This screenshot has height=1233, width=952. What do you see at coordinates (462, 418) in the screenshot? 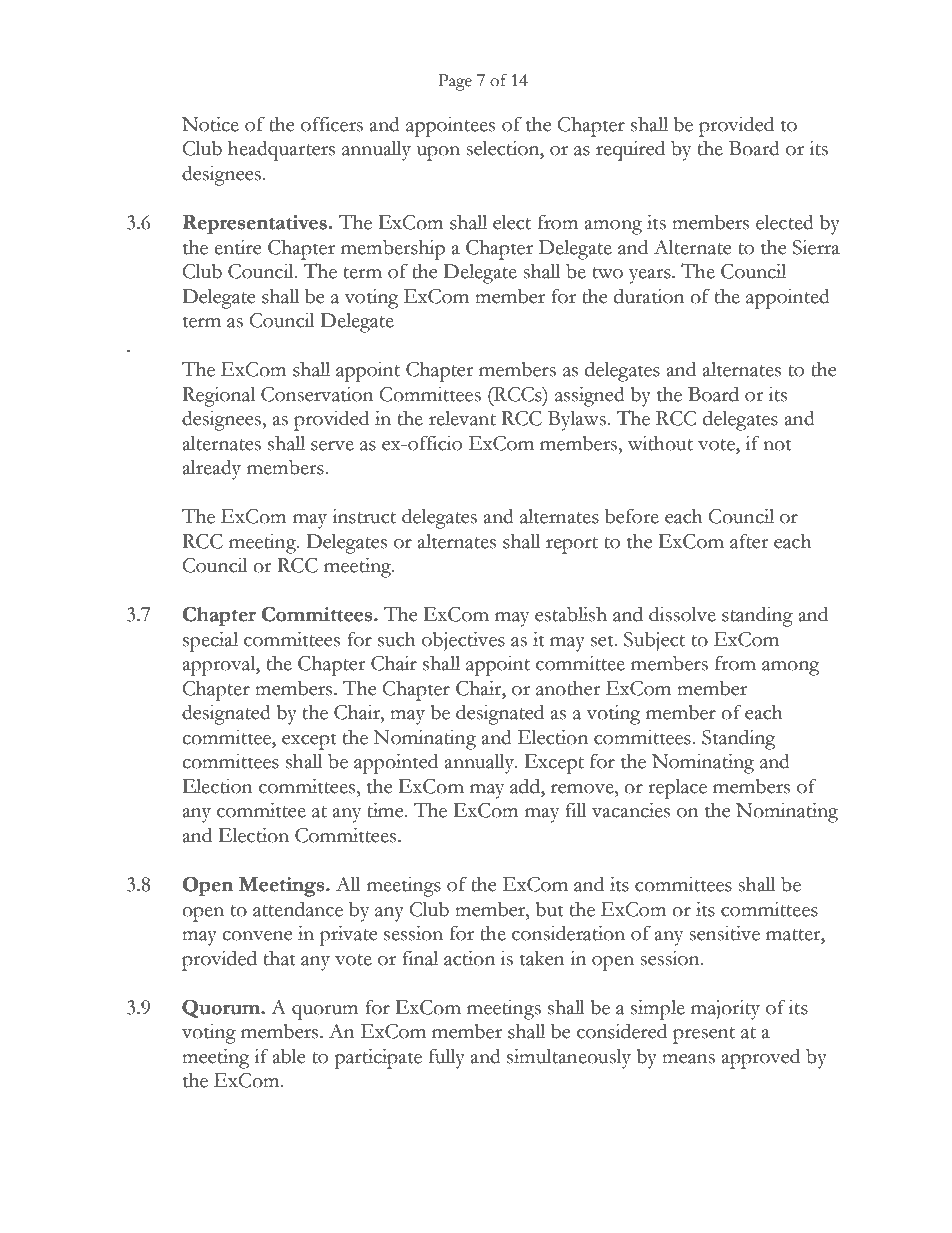
I see `relevant` at bounding box center [462, 418].
